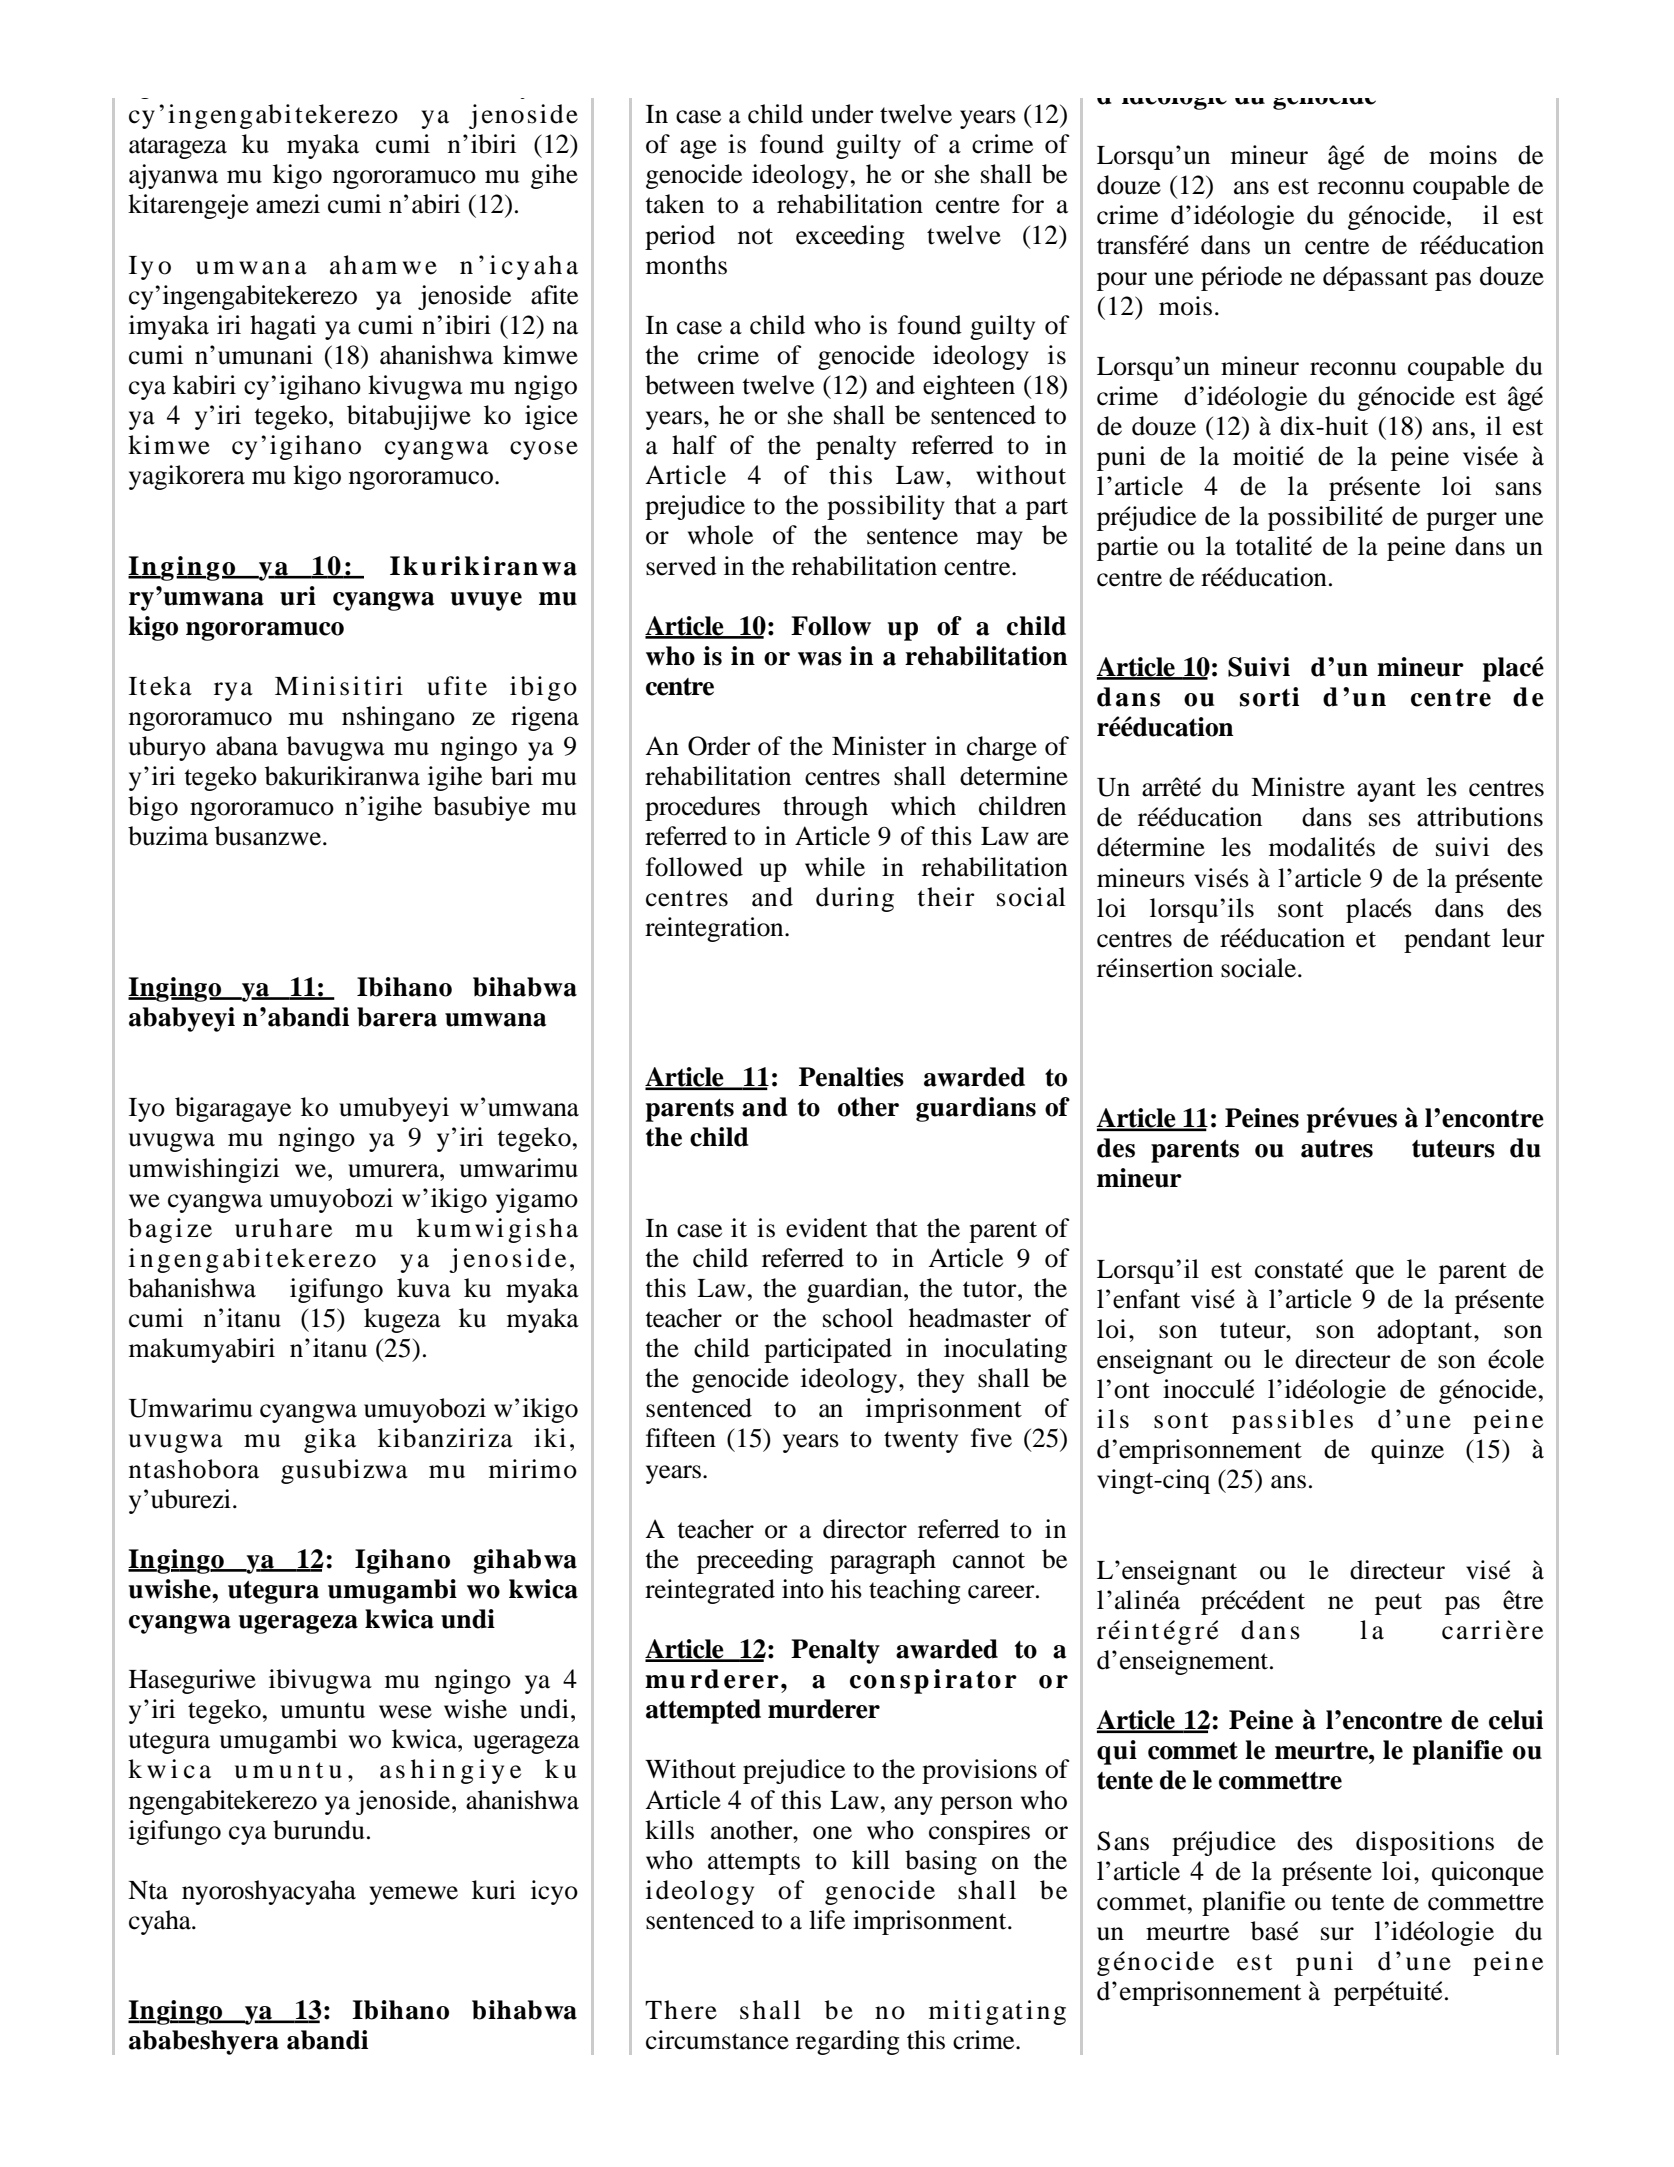 The image size is (1674, 2167). I want to click on under, so click(842, 114).
